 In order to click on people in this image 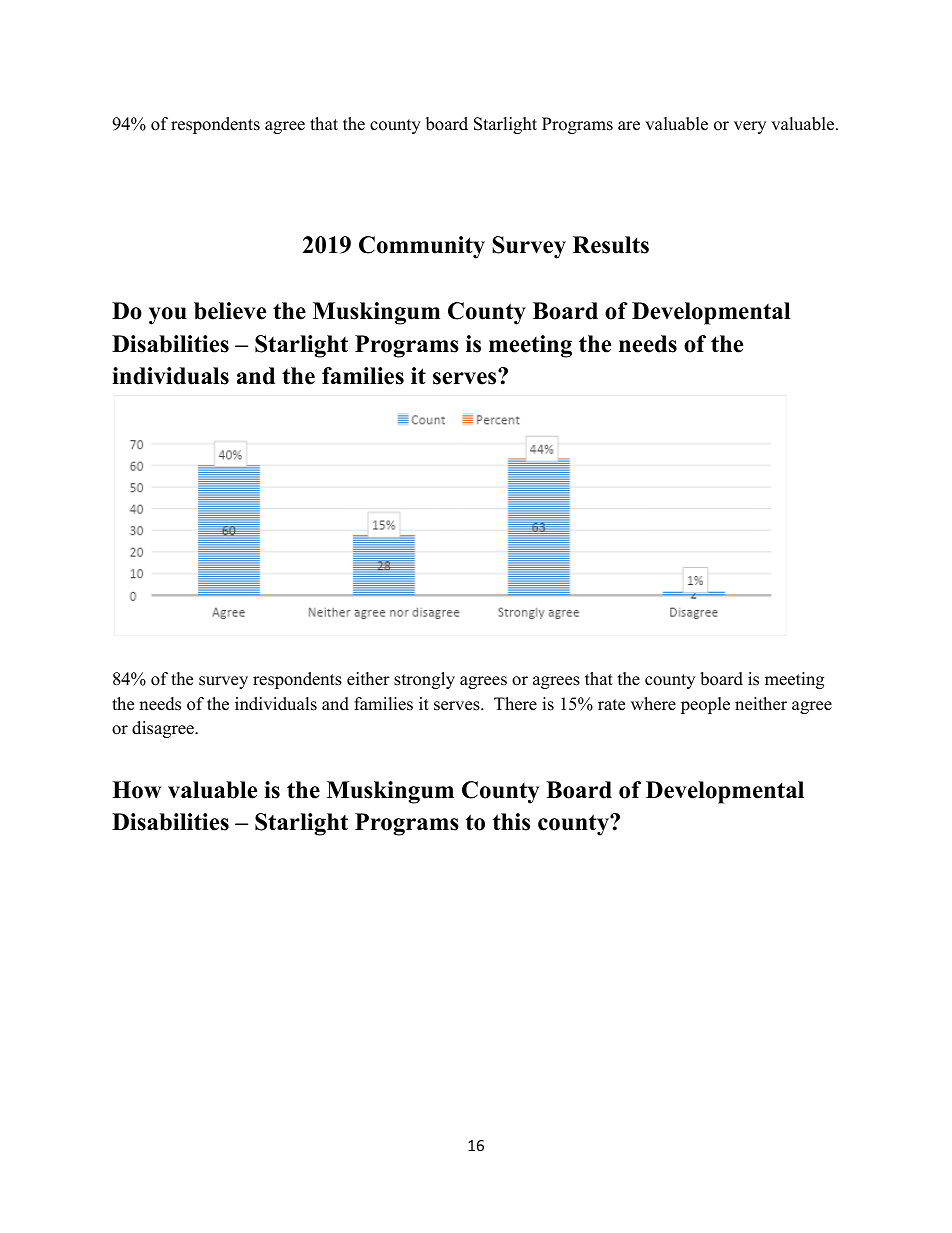, I will do `click(705, 705)`.
